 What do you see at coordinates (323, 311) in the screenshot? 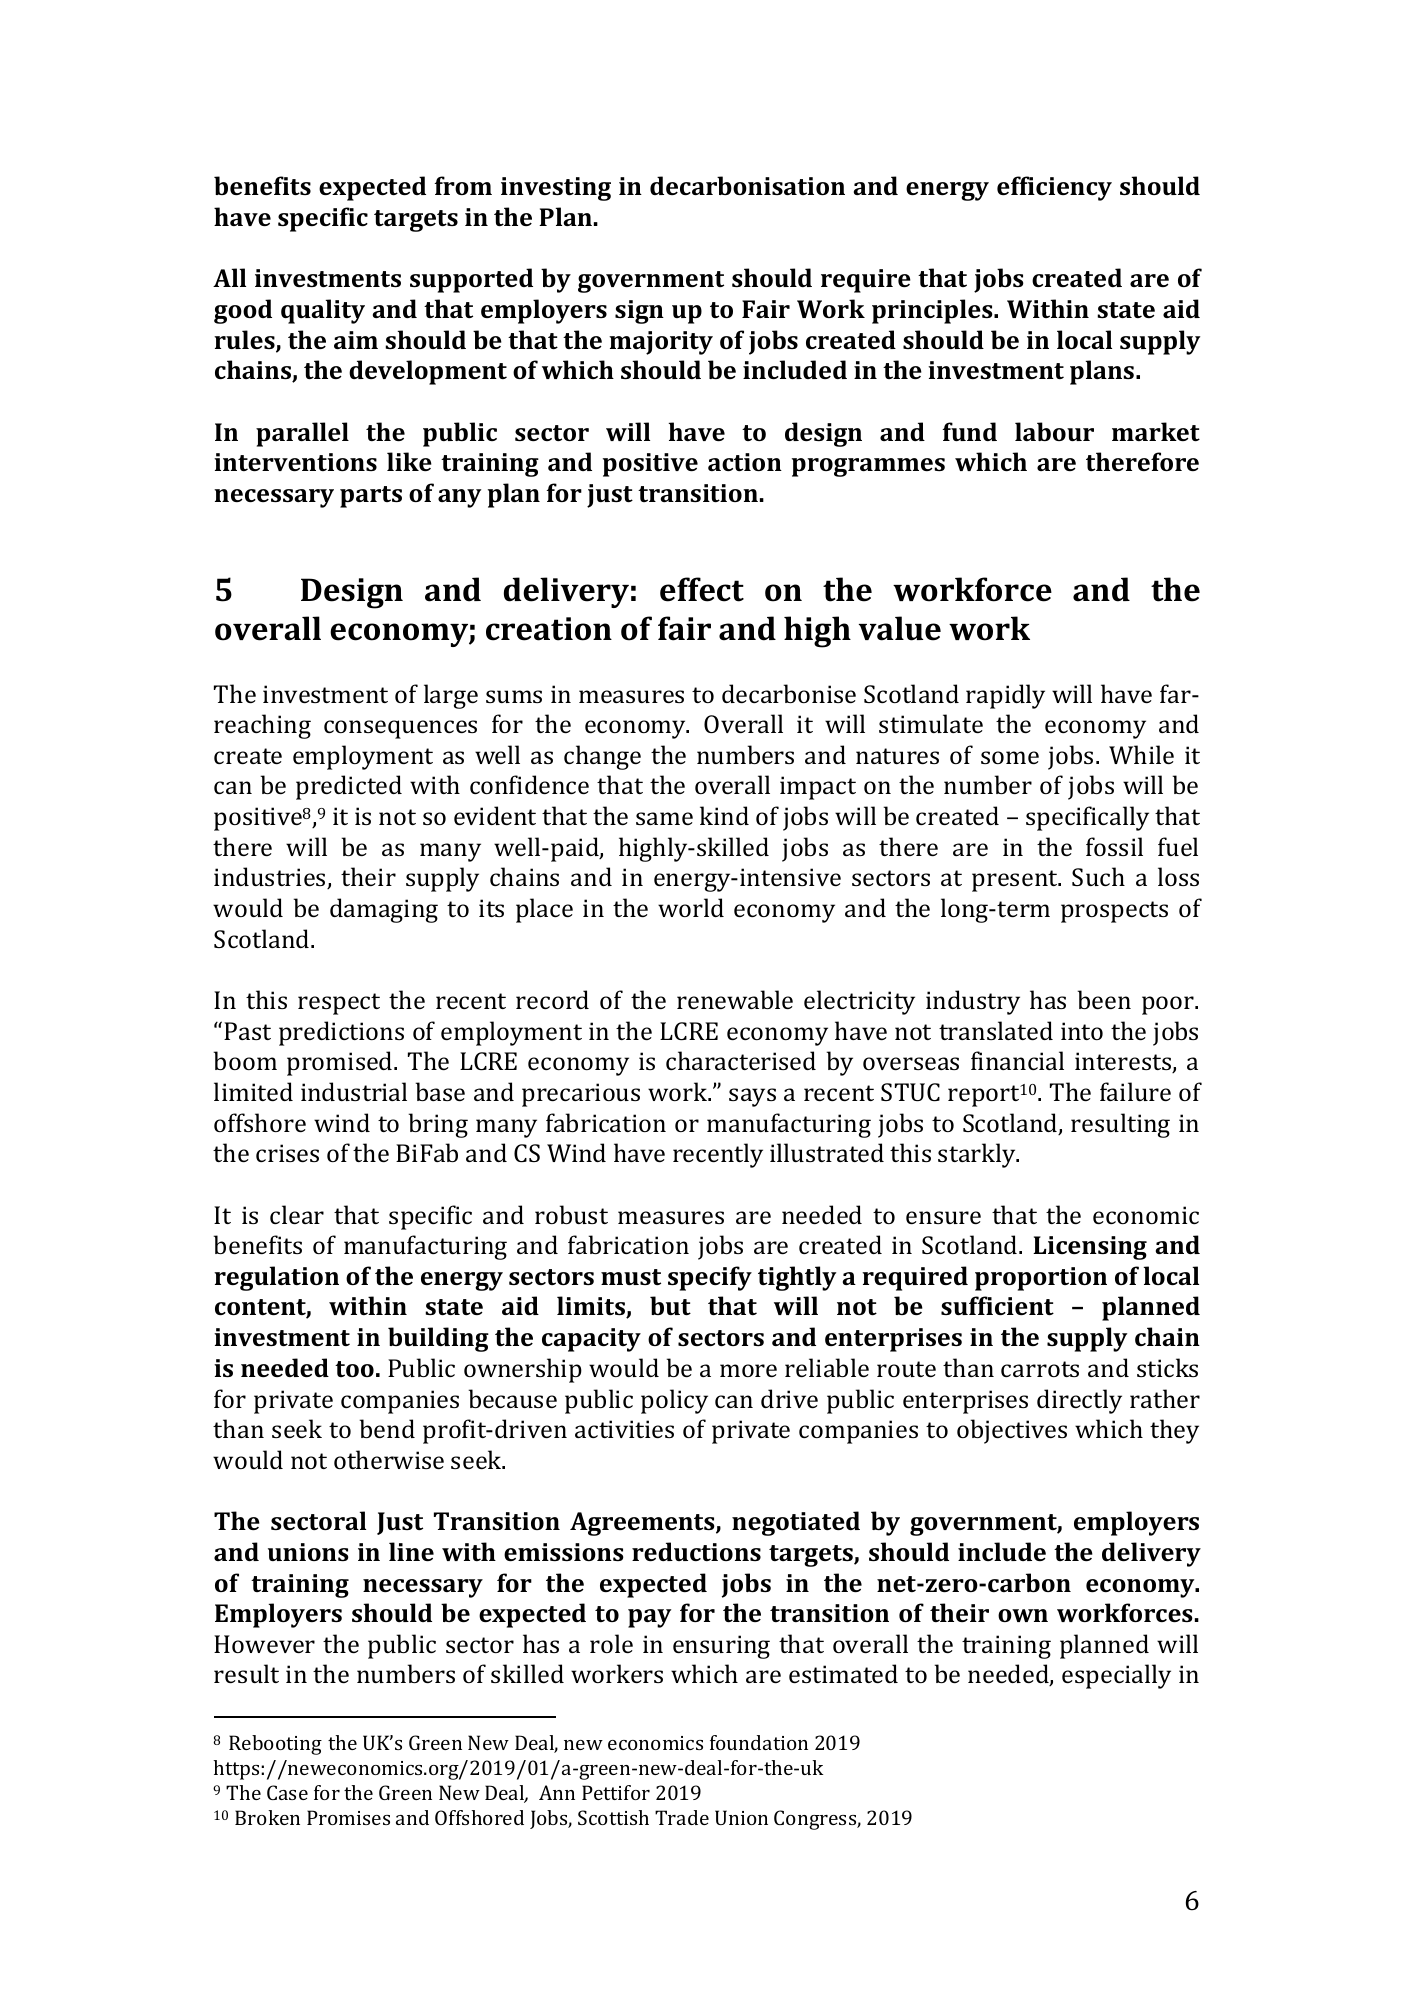
I see `quality` at bounding box center [323, 311].
